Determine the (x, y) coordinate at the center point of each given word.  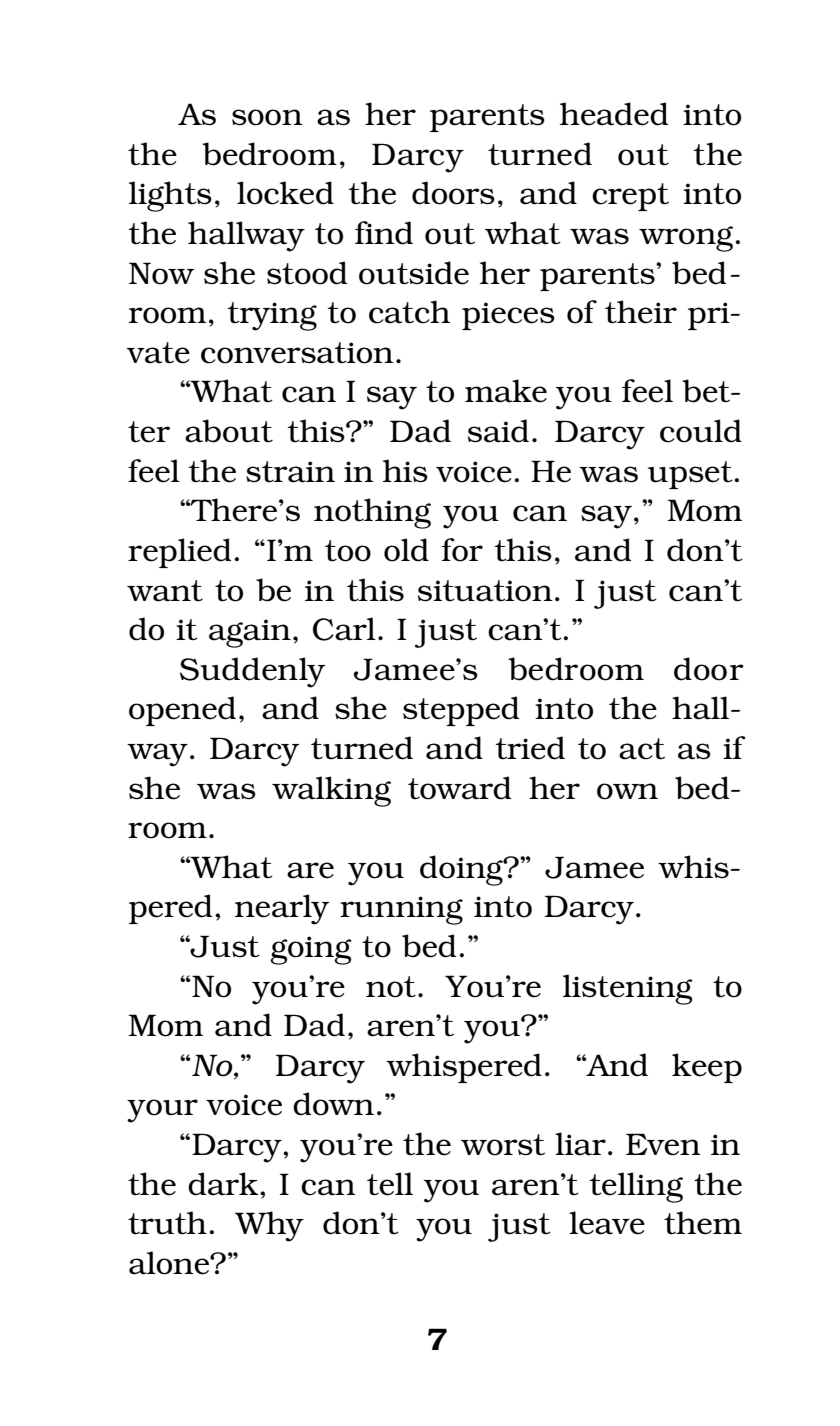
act (642, 749)
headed (614, 114)
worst (503, 1145)
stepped (461, 711)
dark (224, 1184)
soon (267, 117)
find (384, 233)
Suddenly (252, 672)
